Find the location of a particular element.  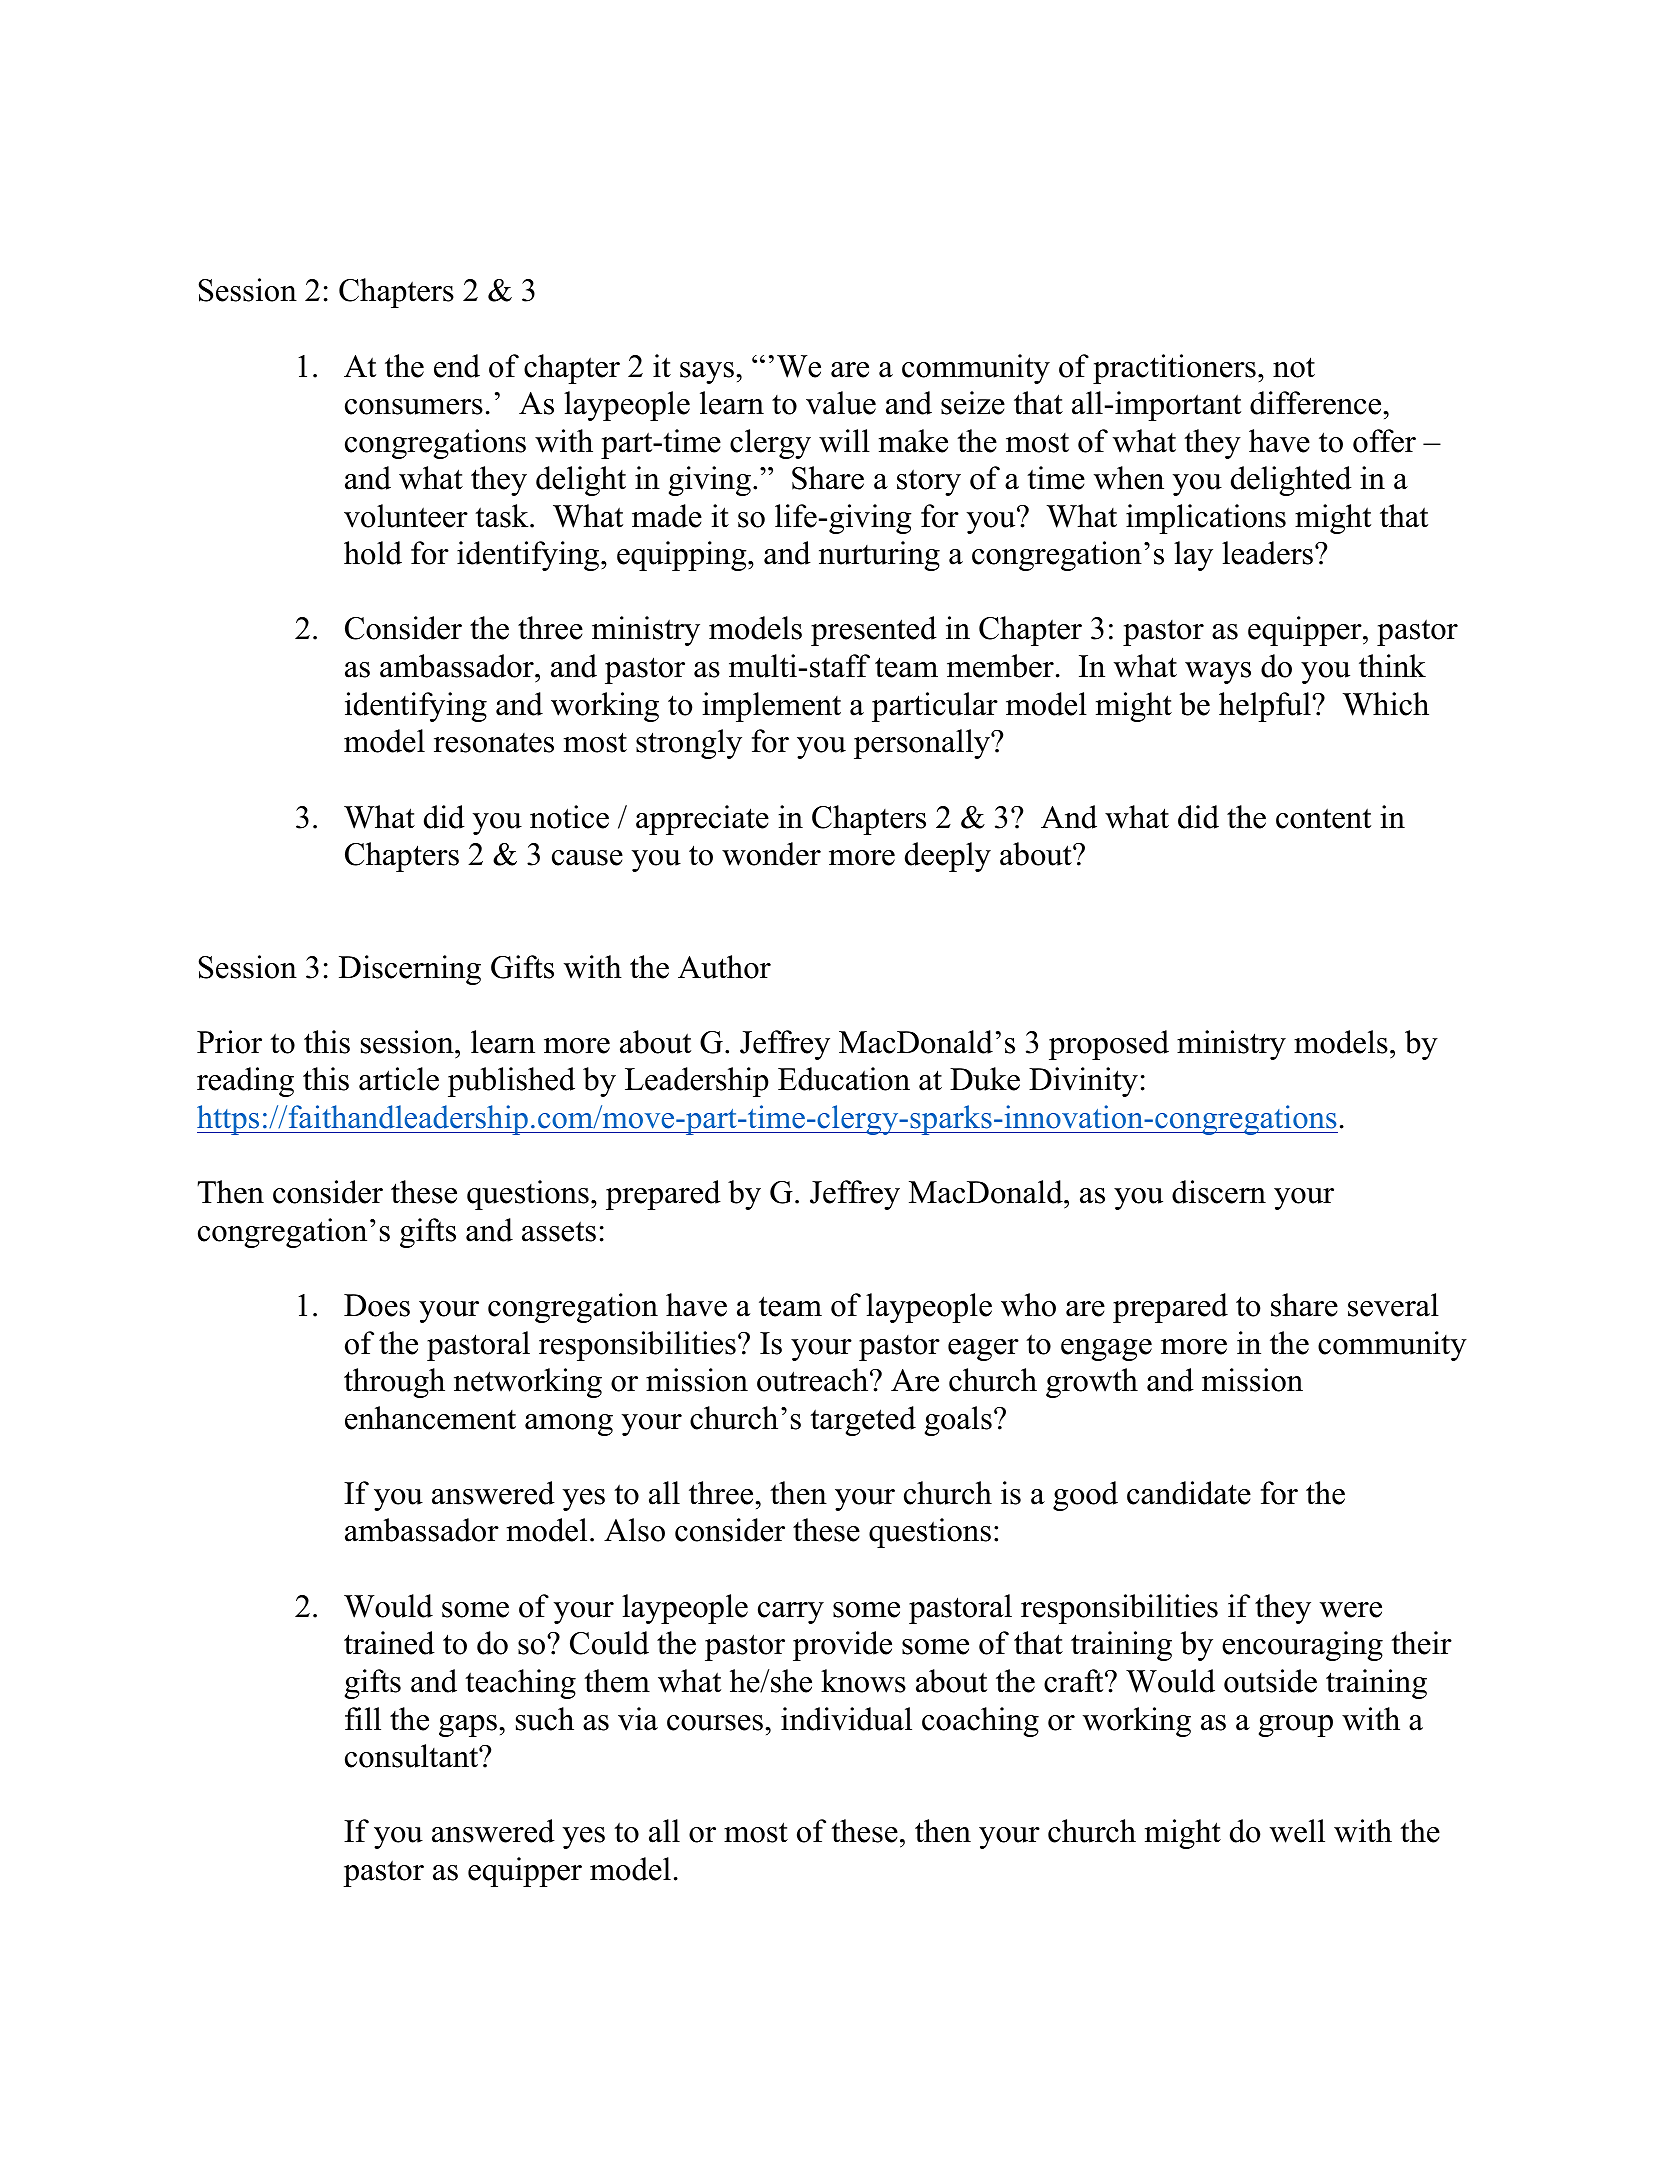

well is located at coordinates (1297, 1831).
